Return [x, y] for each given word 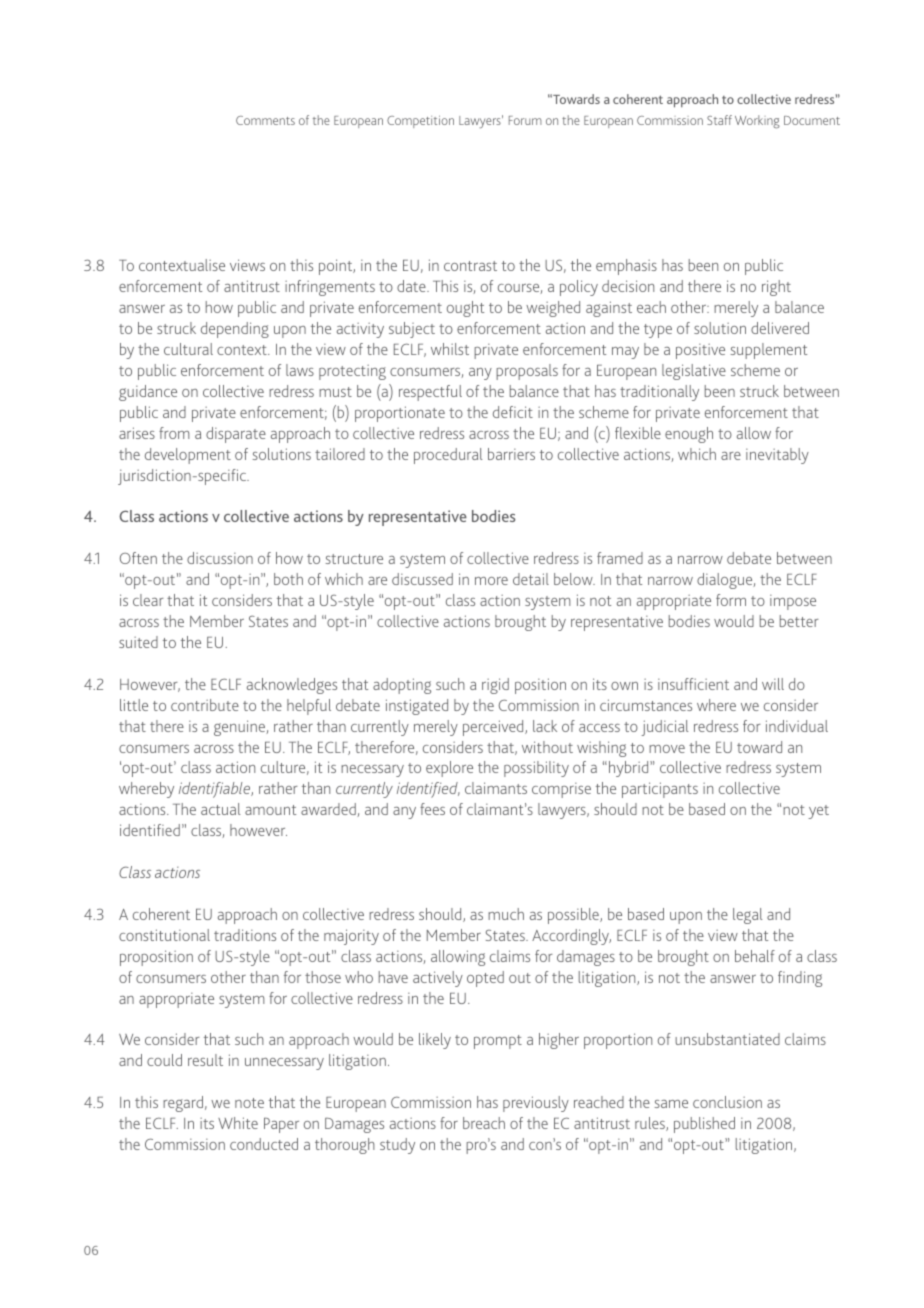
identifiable [215, 790]
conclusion [727, 1102]
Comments [265, 120]
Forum [525, 120]
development [188, 456]
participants [660, 790]
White [238, 1123]
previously [536, 1104]
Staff [719, 120]
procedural [448, 456]
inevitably [777, 456]
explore [449, 769]
